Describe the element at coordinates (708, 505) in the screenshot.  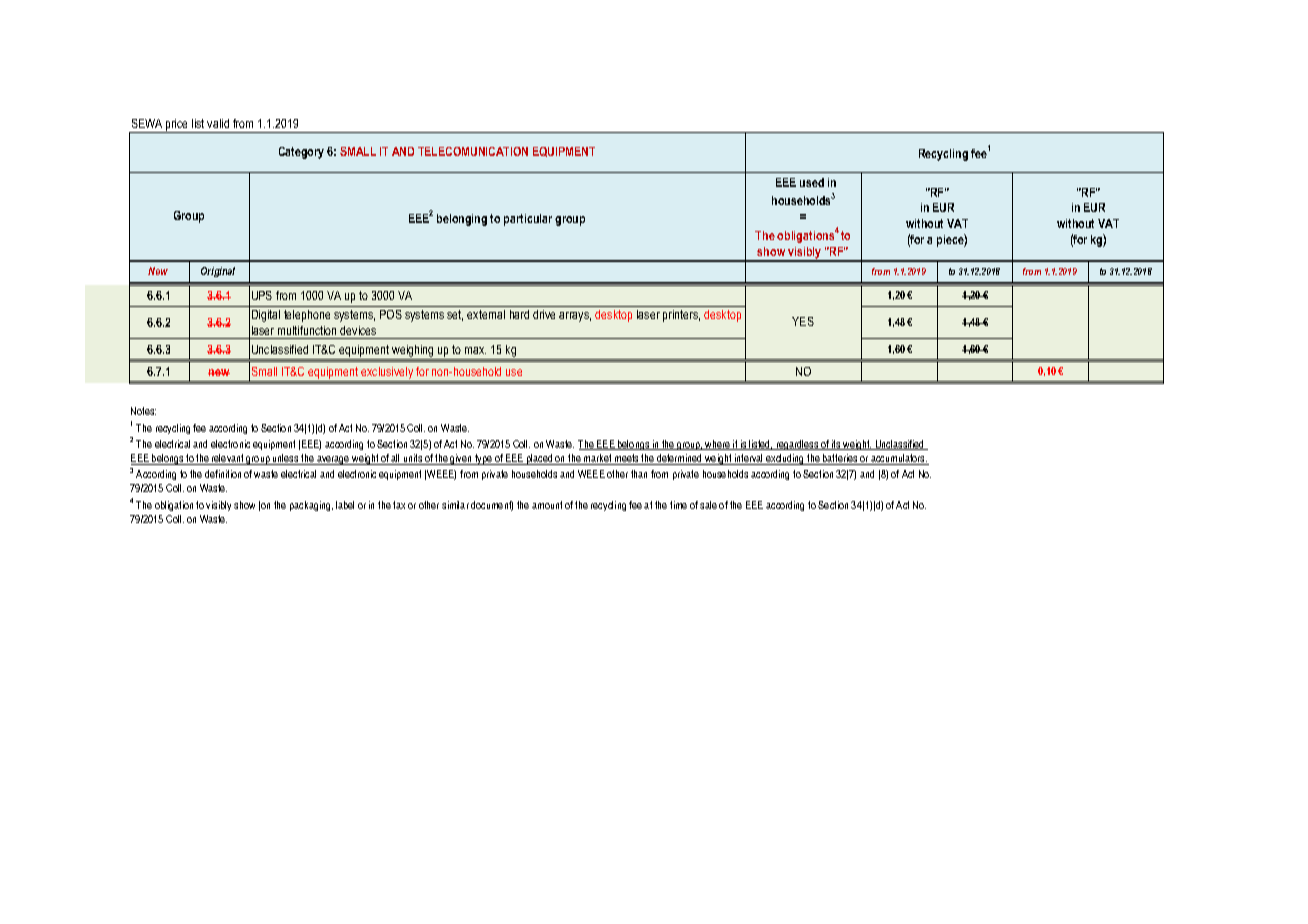
I see `sale` at that location.
